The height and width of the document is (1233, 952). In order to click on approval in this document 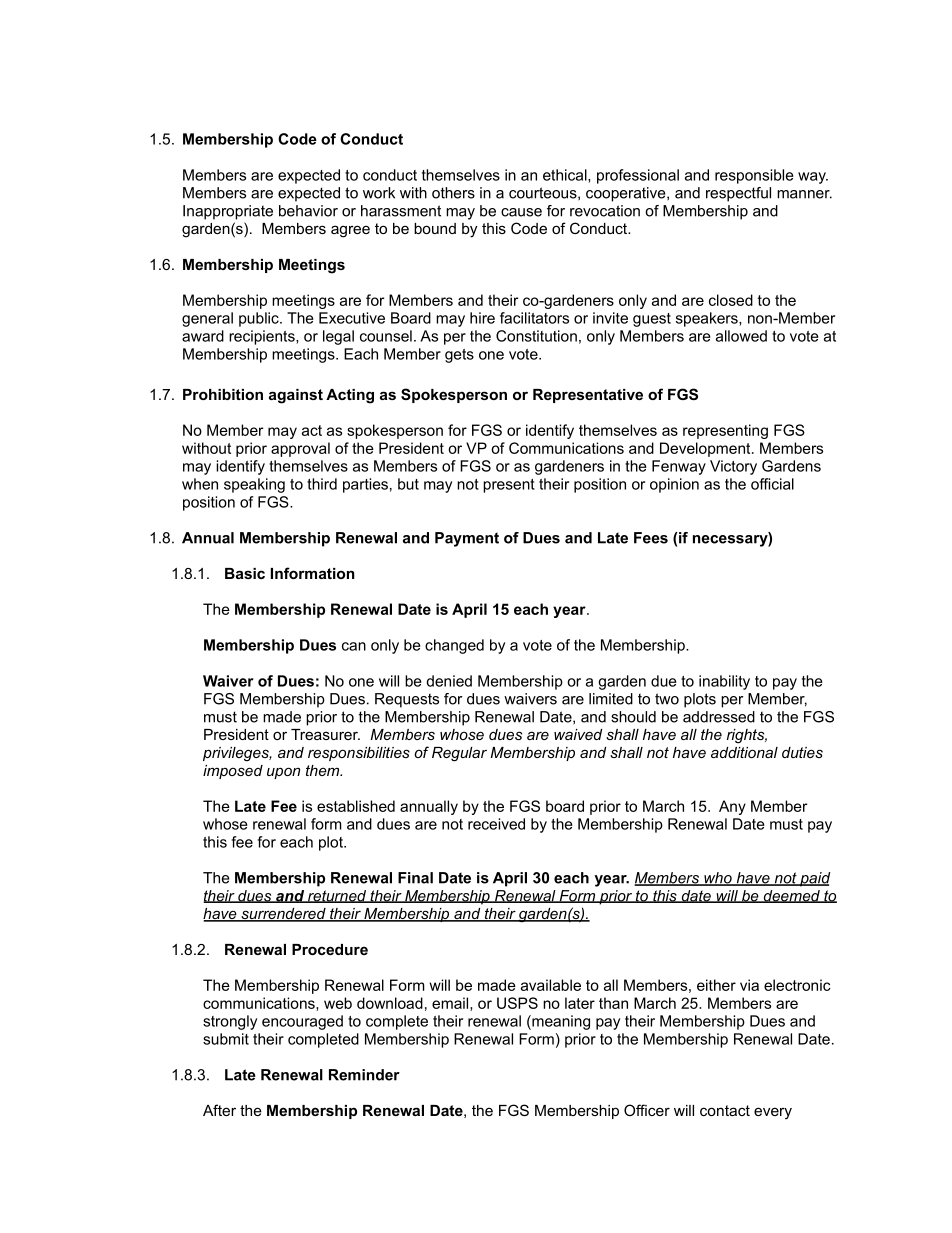, I will do `click(300, 449)`.
